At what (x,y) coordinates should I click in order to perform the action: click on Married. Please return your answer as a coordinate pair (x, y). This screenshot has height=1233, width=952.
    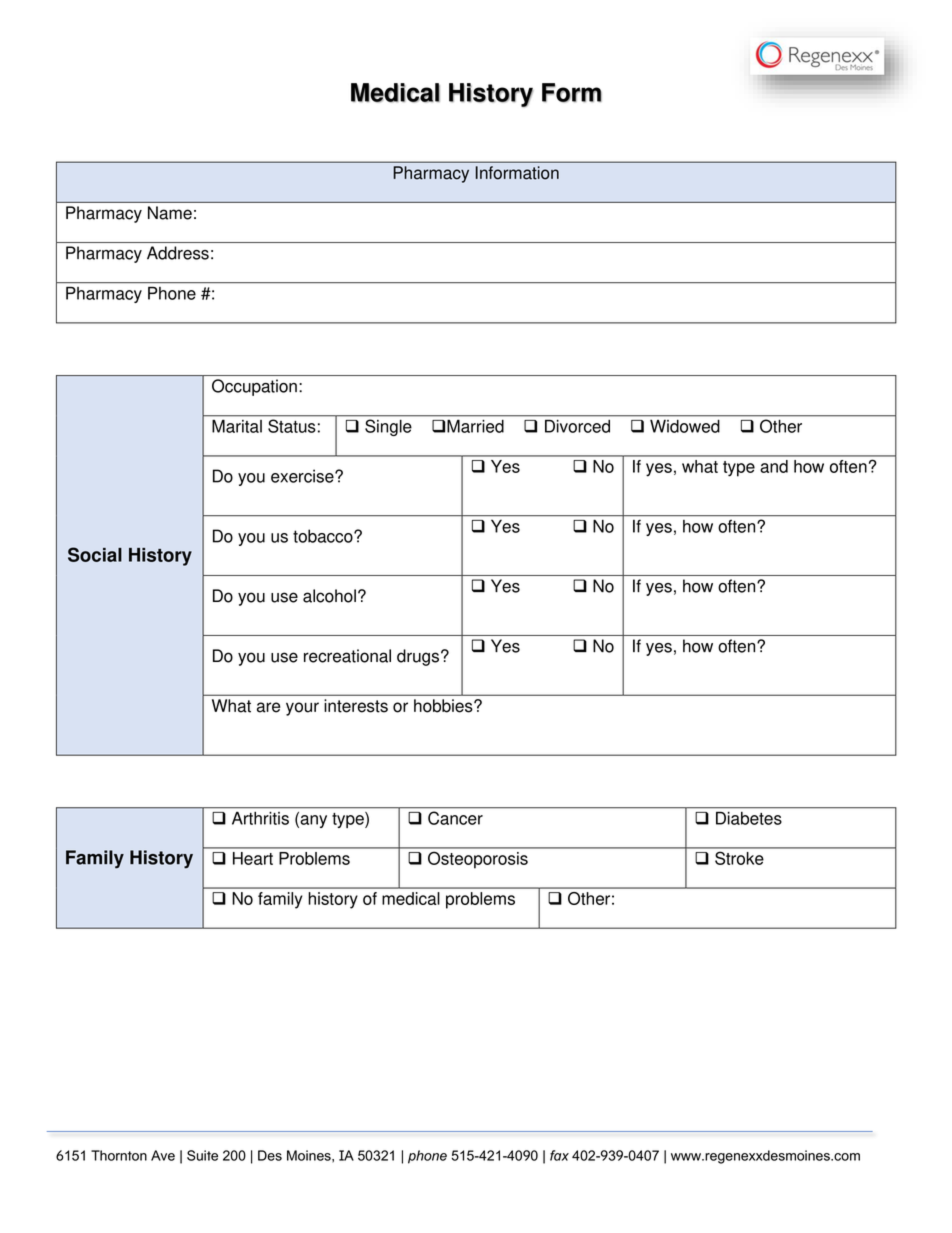
    Looking at the image, I should click on (475, 426).
